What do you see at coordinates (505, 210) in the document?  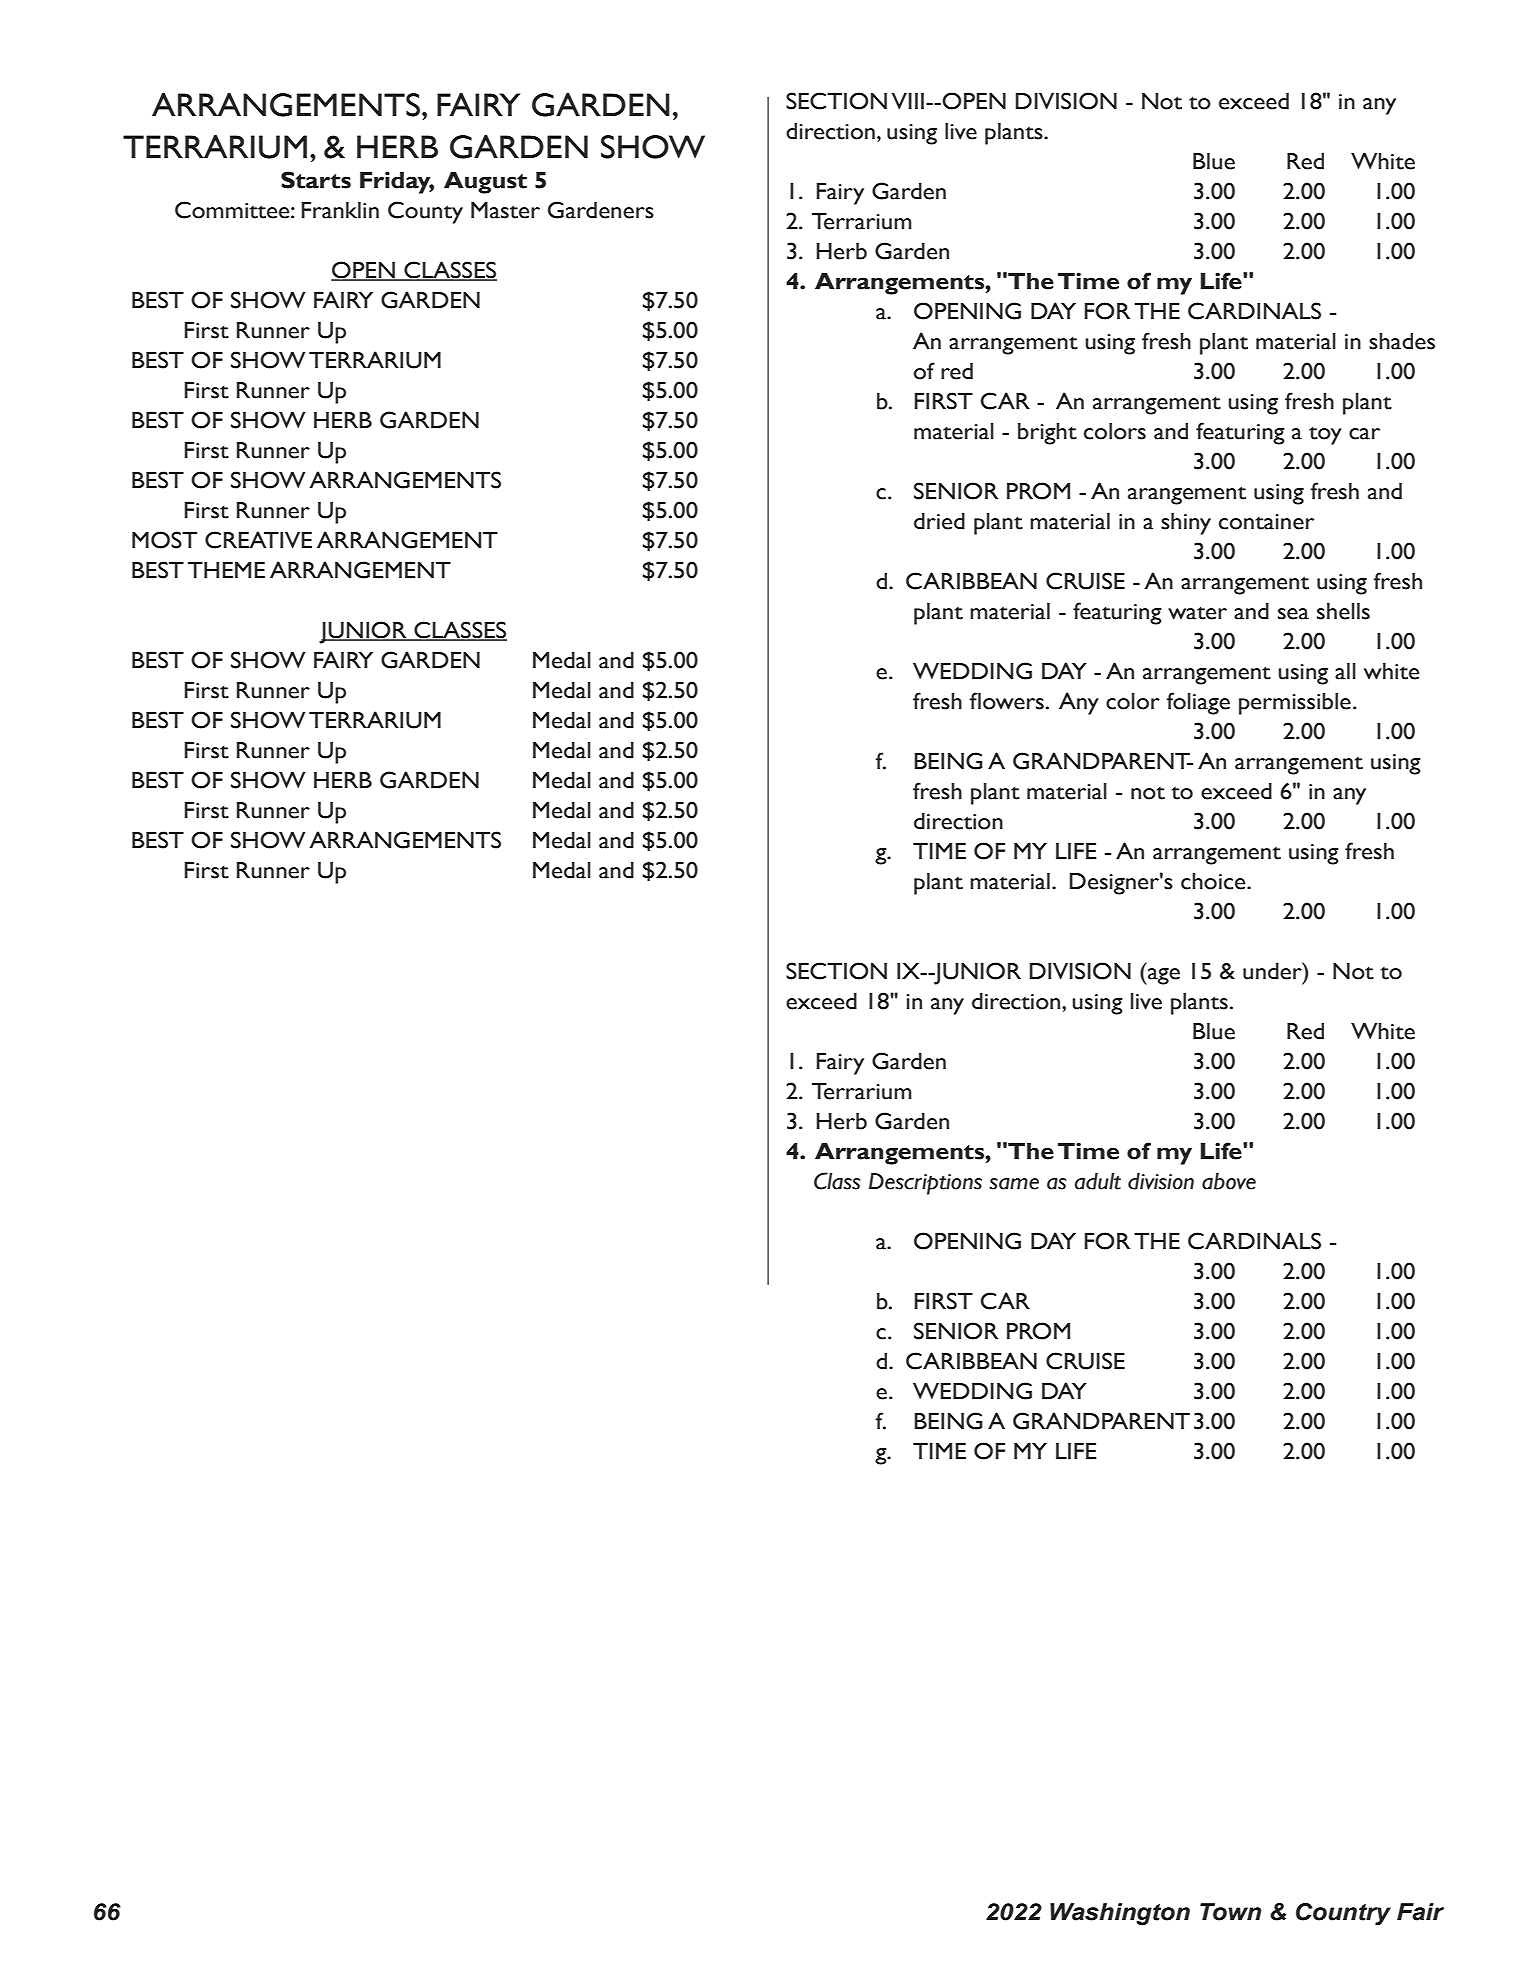 I see `Master` at bounding box center [505, 210].
